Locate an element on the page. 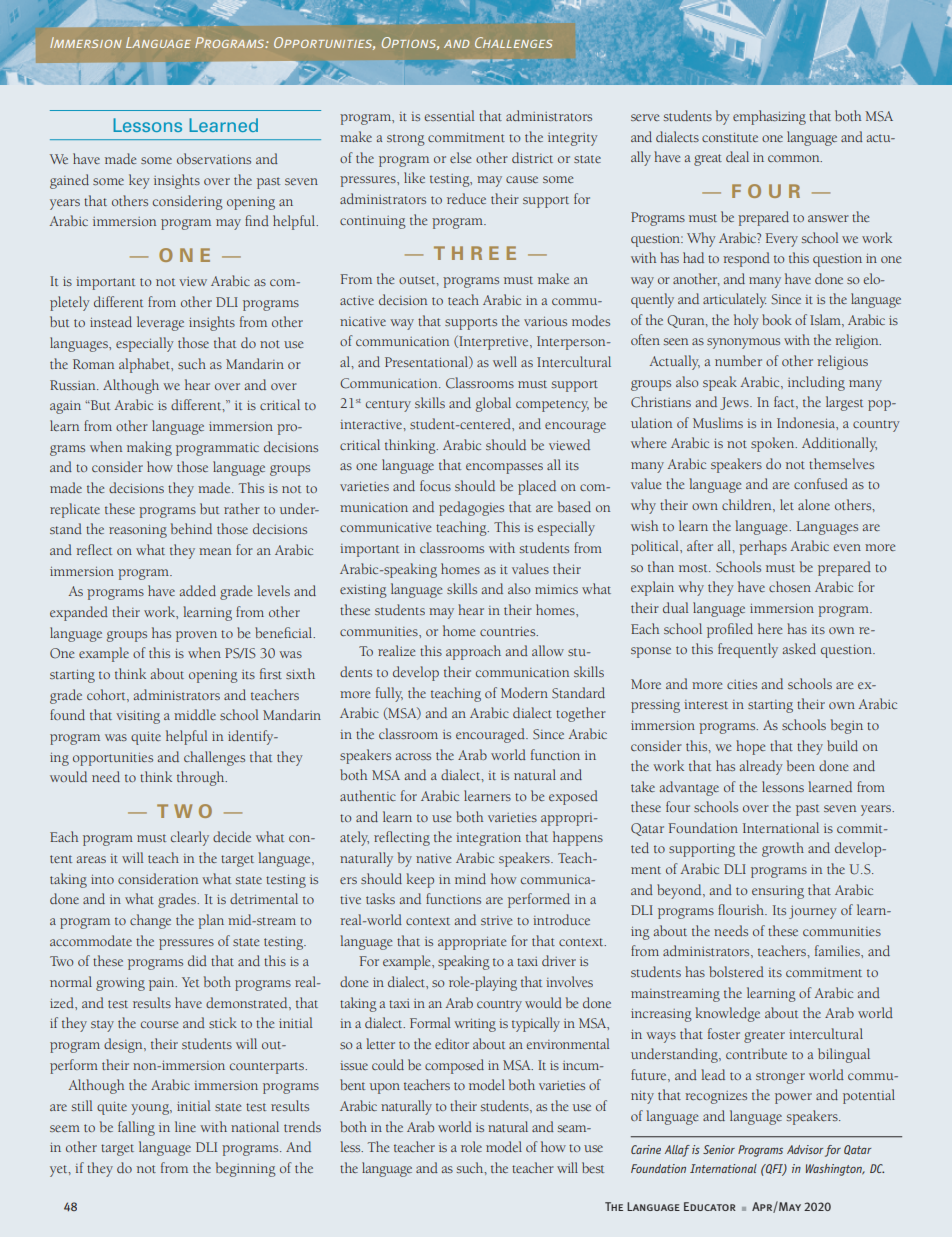 This image has width=952, height=1237. proven is located at coordinates (196, 636).
